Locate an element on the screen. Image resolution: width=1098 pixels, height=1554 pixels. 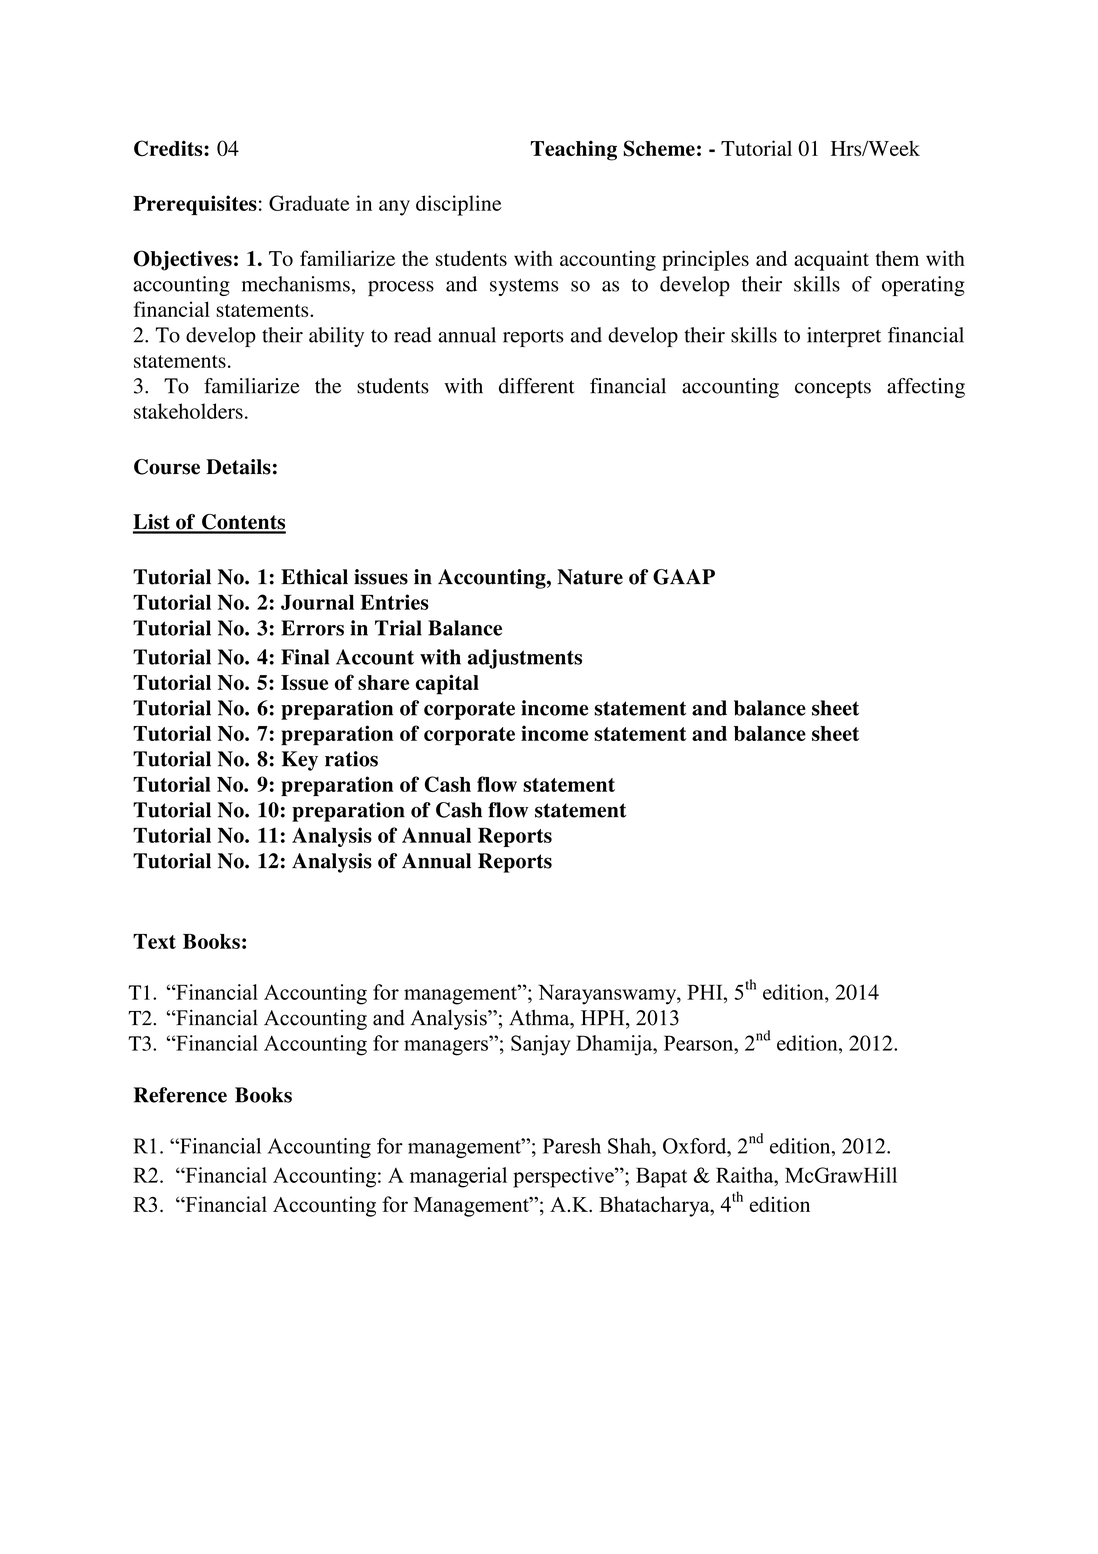
Pearson is located at coordinates (700, 1043).
